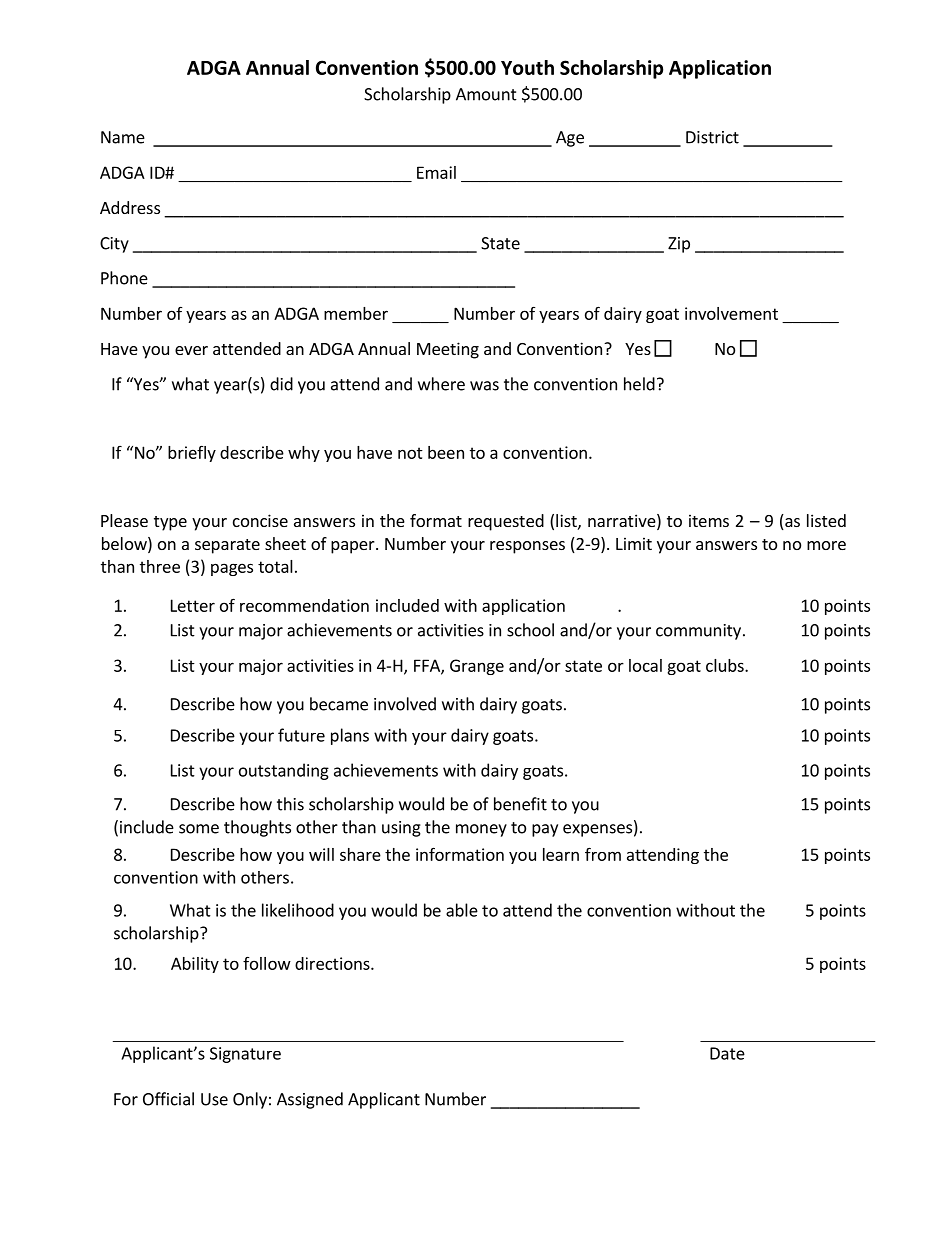  What do you see at coordinates (310, 1100) in the screenshot?
I see `Assigned` at bounding box center [310, 1100].
